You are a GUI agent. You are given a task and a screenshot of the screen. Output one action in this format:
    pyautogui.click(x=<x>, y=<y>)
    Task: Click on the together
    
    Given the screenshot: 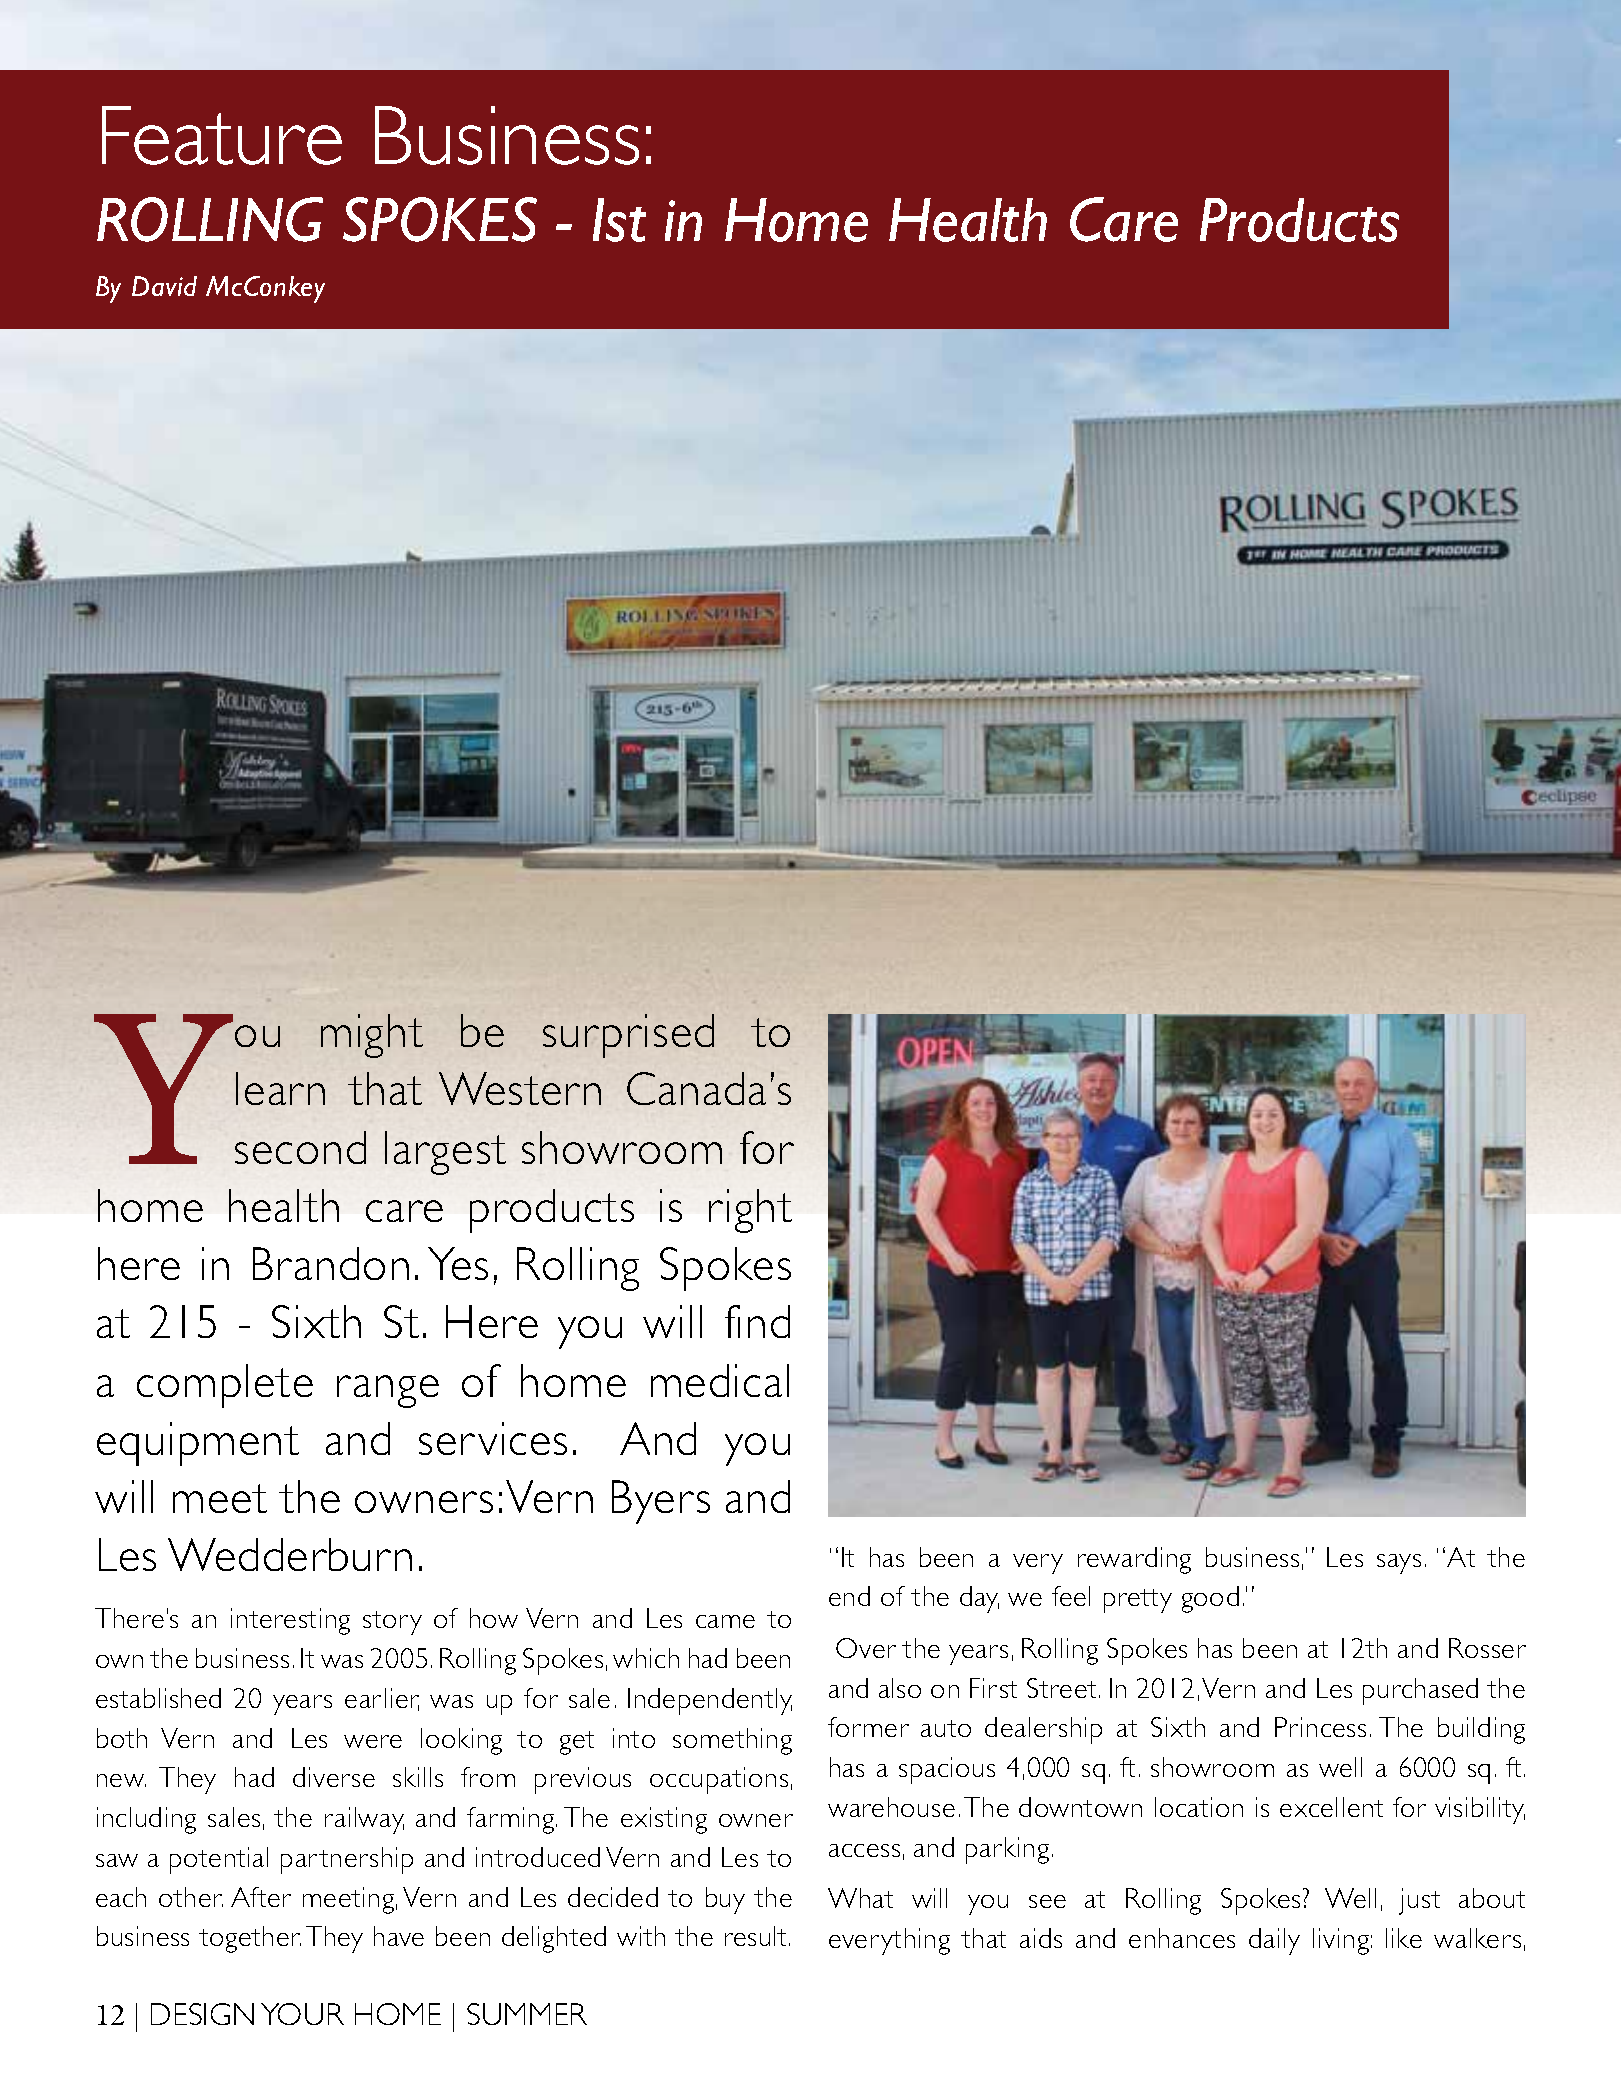 What is the action you would take?
    pyautogui.click(x=250, y=1939)
